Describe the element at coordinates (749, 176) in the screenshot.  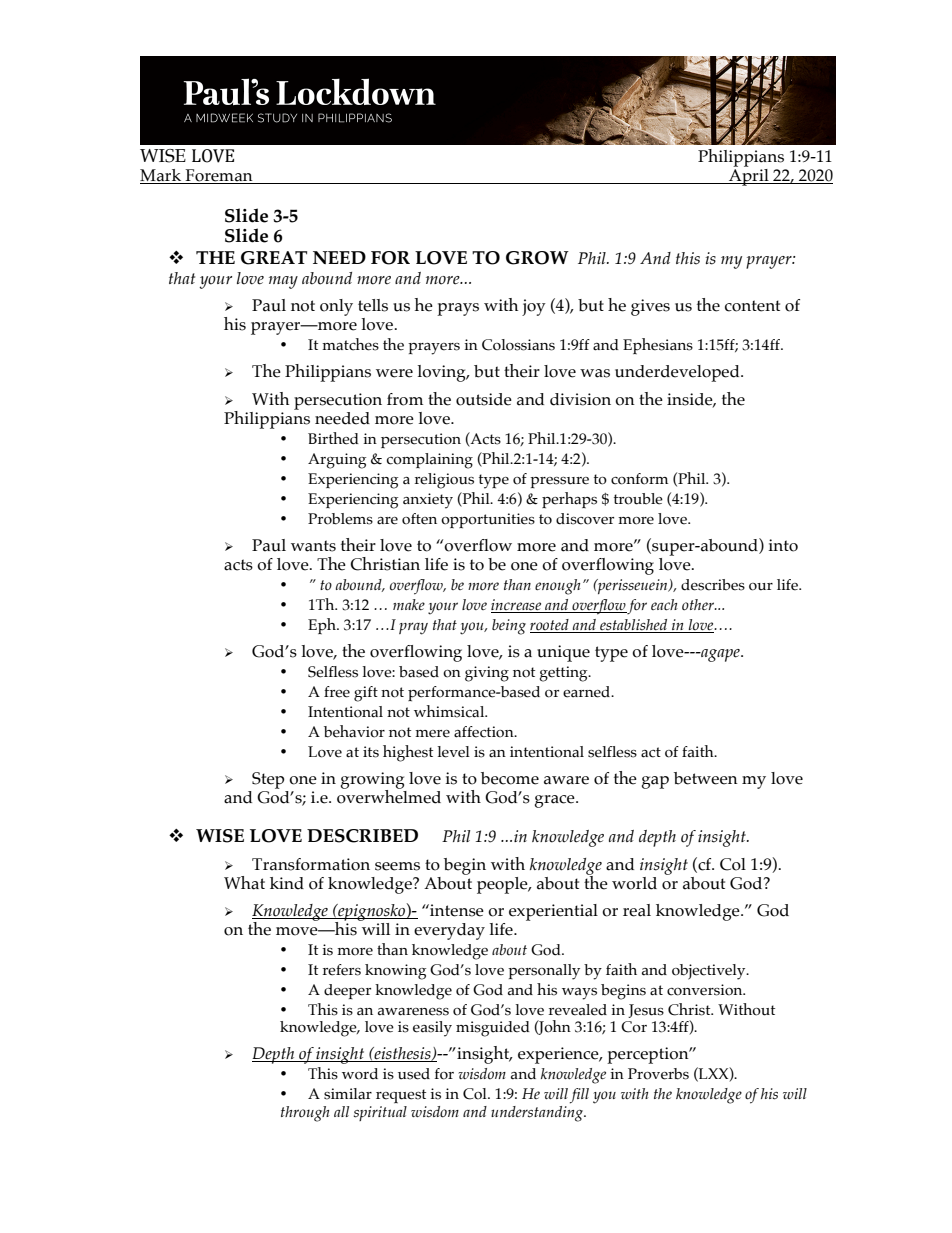
I see `April` at that location.
